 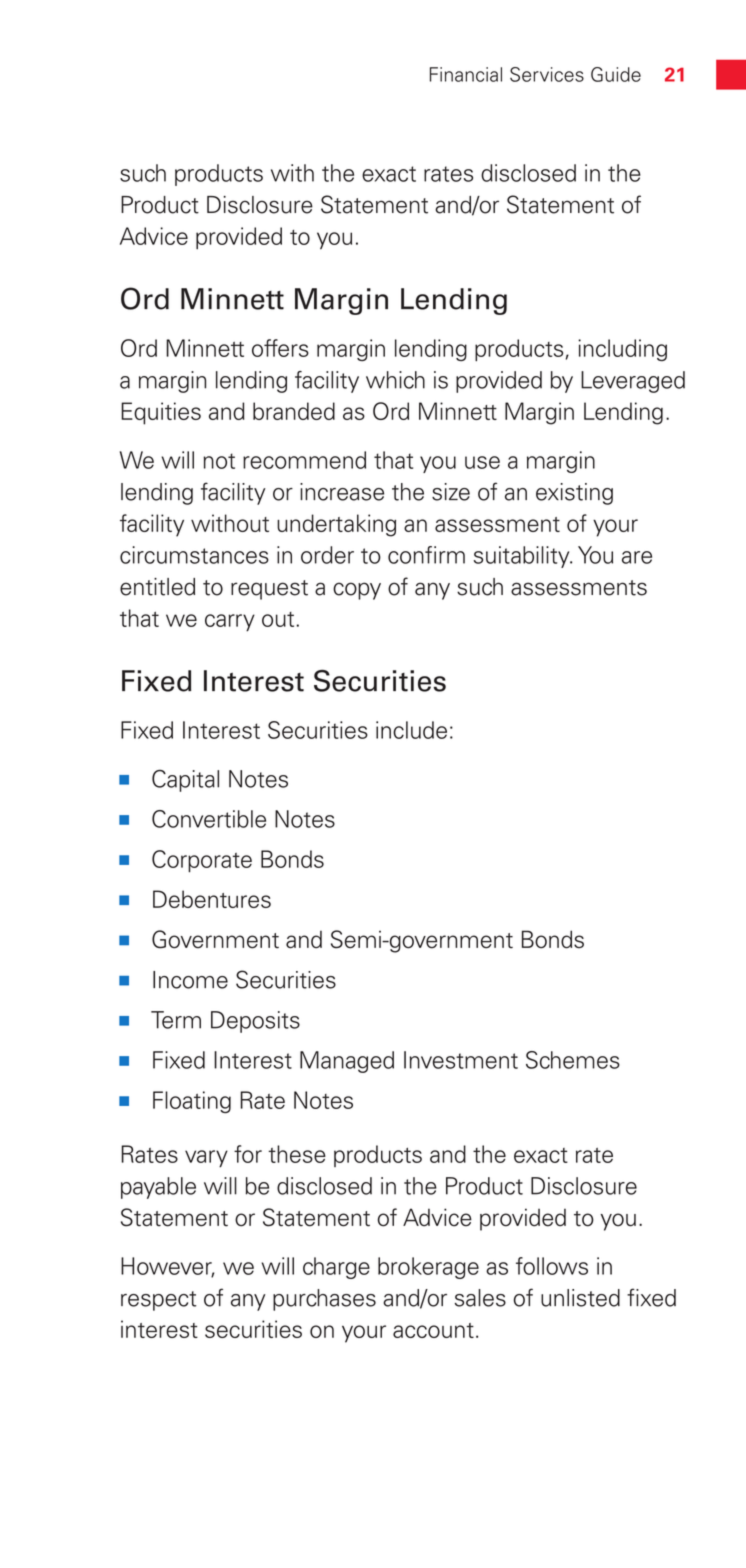 What do you see at coordinates (280, 348) in the screenshot?
I see `offers` at bounding box center [280, 348].
